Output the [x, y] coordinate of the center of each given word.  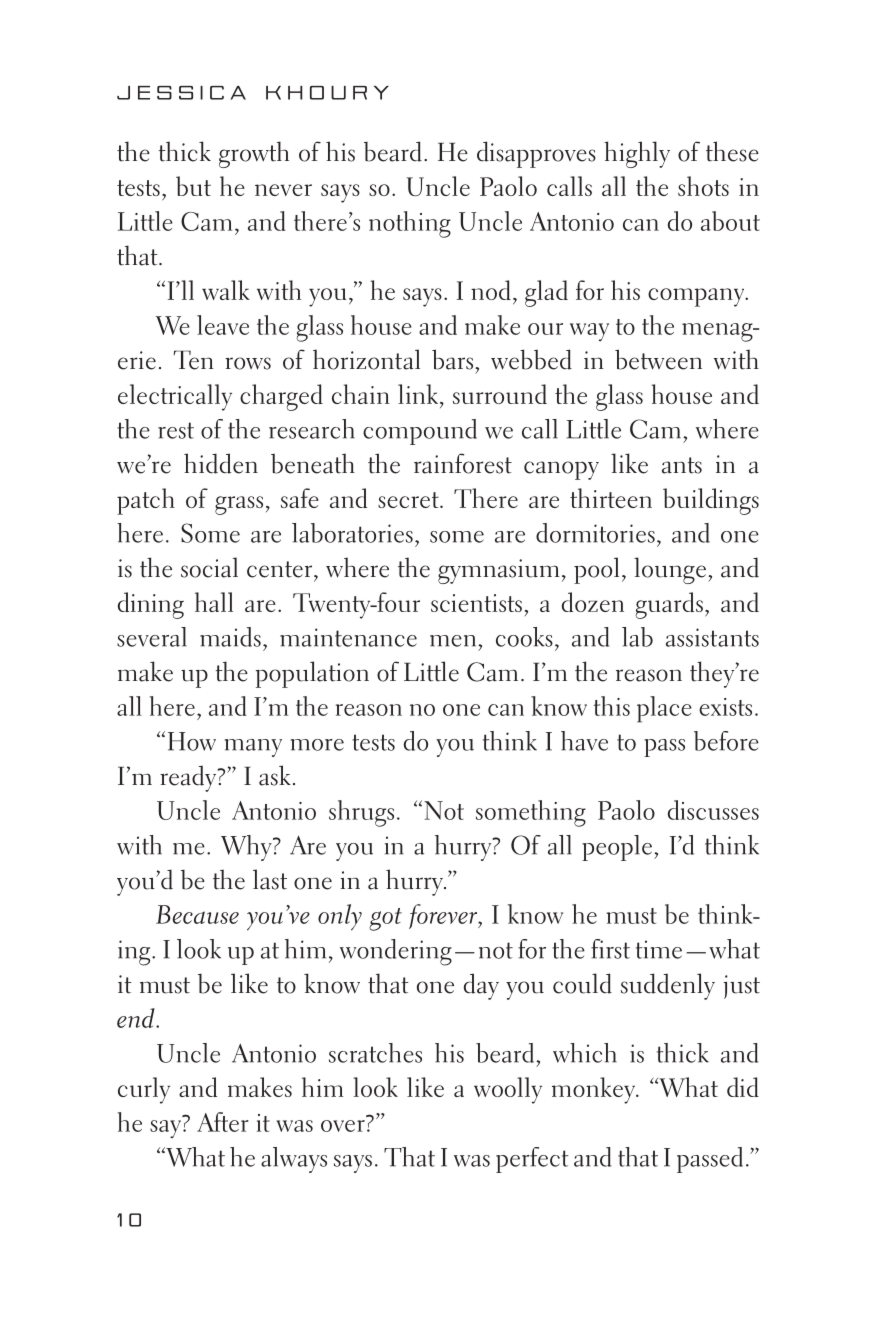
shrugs [361, 813]
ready [189, 778]
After [223, 1122]
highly [637, 154]
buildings [711, 501]
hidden [221, 463]
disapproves [536, 154]
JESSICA [181, 93]
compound [420, 432]
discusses [713, 810]
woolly [508, 1090]
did [743, 1087]
